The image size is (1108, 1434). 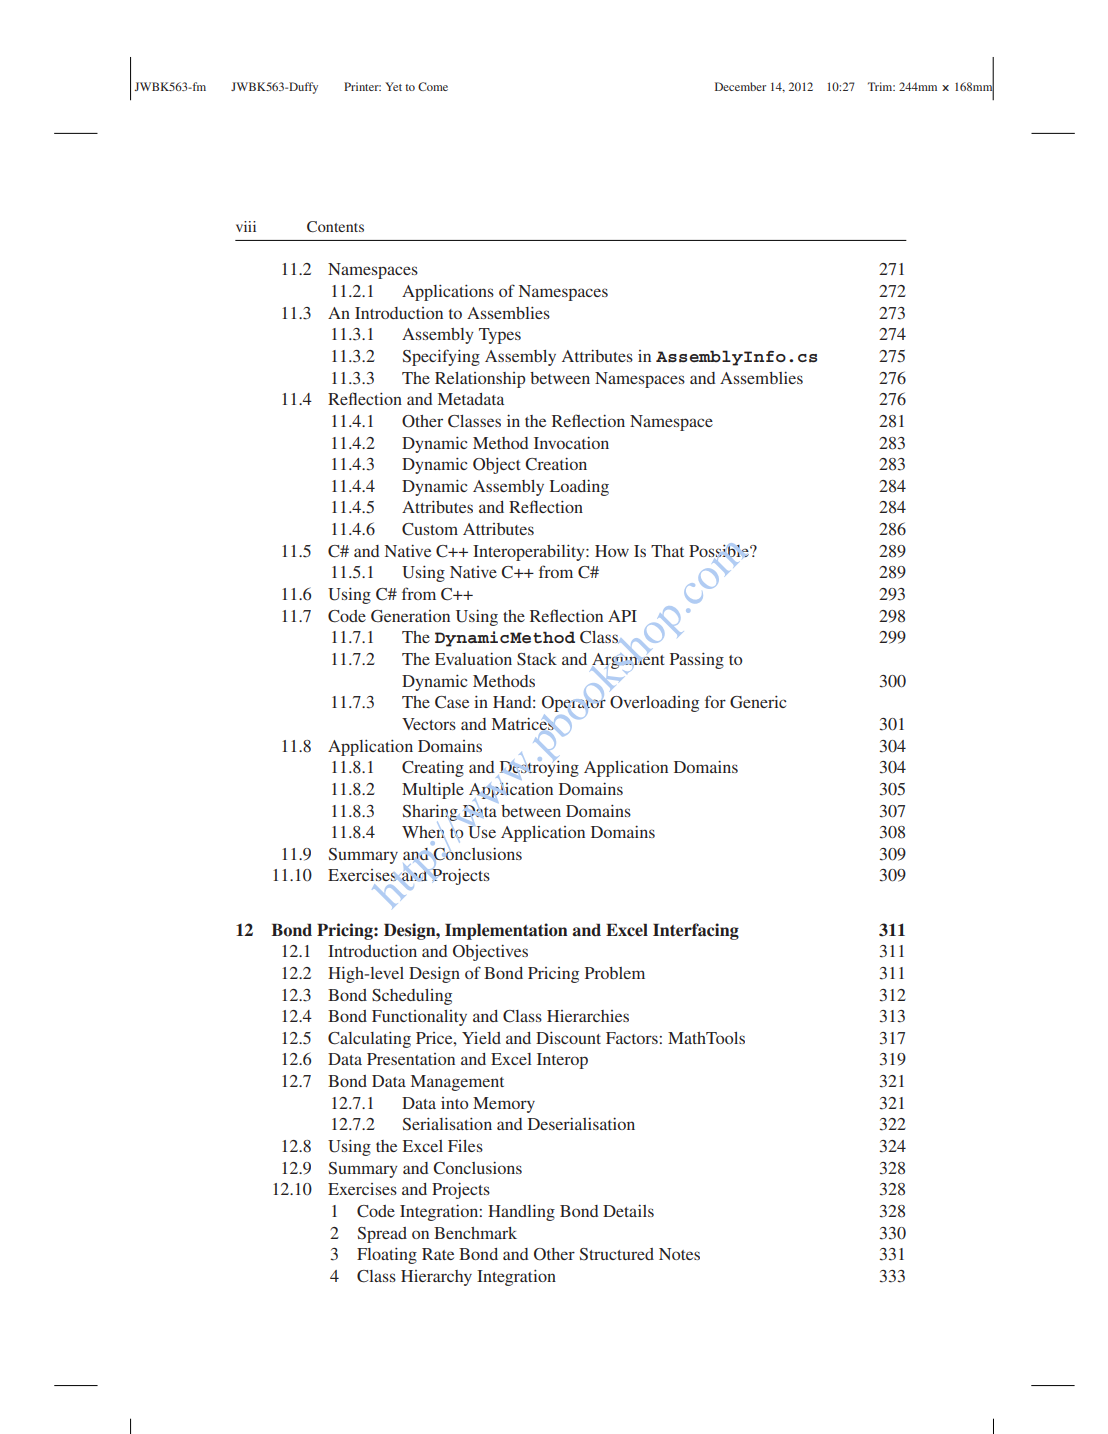 What do you see at coordinates (430, 529) in the document?
I see `Custom` at bounding box center [430, 529].
